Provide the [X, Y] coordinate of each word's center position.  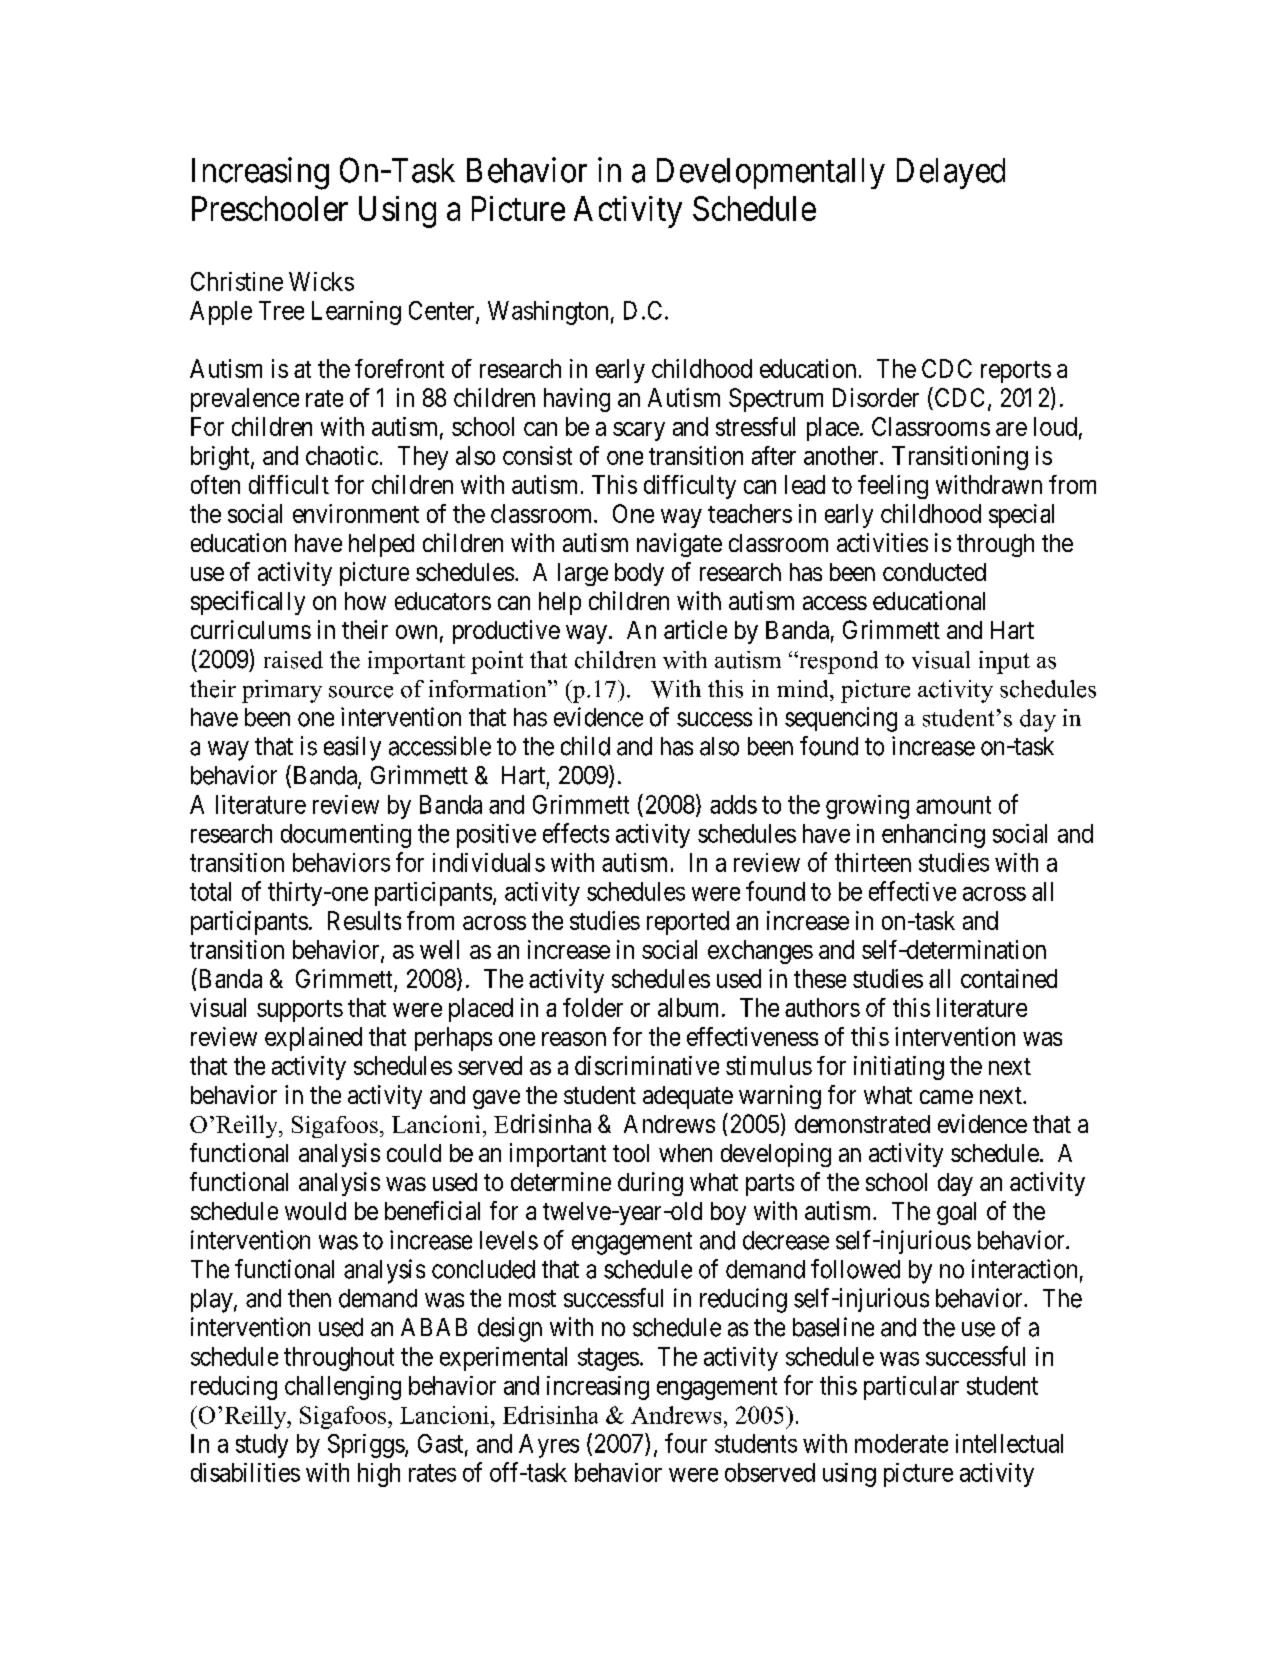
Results [364, 920]
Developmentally [771, 173]
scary [639, 431]
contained [1009, 978]
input [1004, 662]
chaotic [342, 455]
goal [956, 1213]
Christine [237, 281]
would [315, 1211]
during [650, 1184]
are [1011, 429]
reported [688, 923]
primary [282, 691]
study [262, 1446]
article [695, 629]
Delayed [951, 173]
